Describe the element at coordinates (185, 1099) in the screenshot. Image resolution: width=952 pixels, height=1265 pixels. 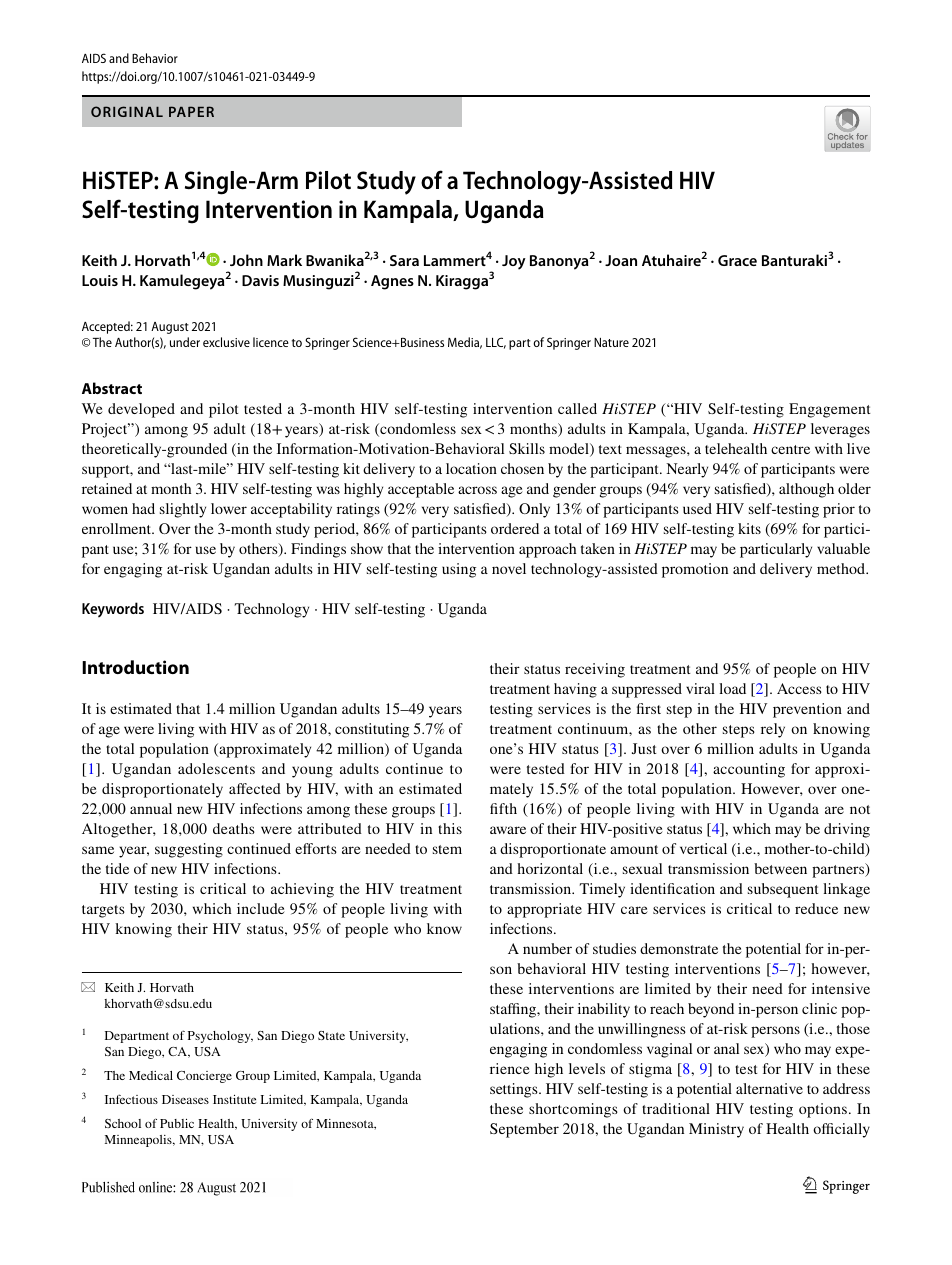
I see `Diseases` at that location.
